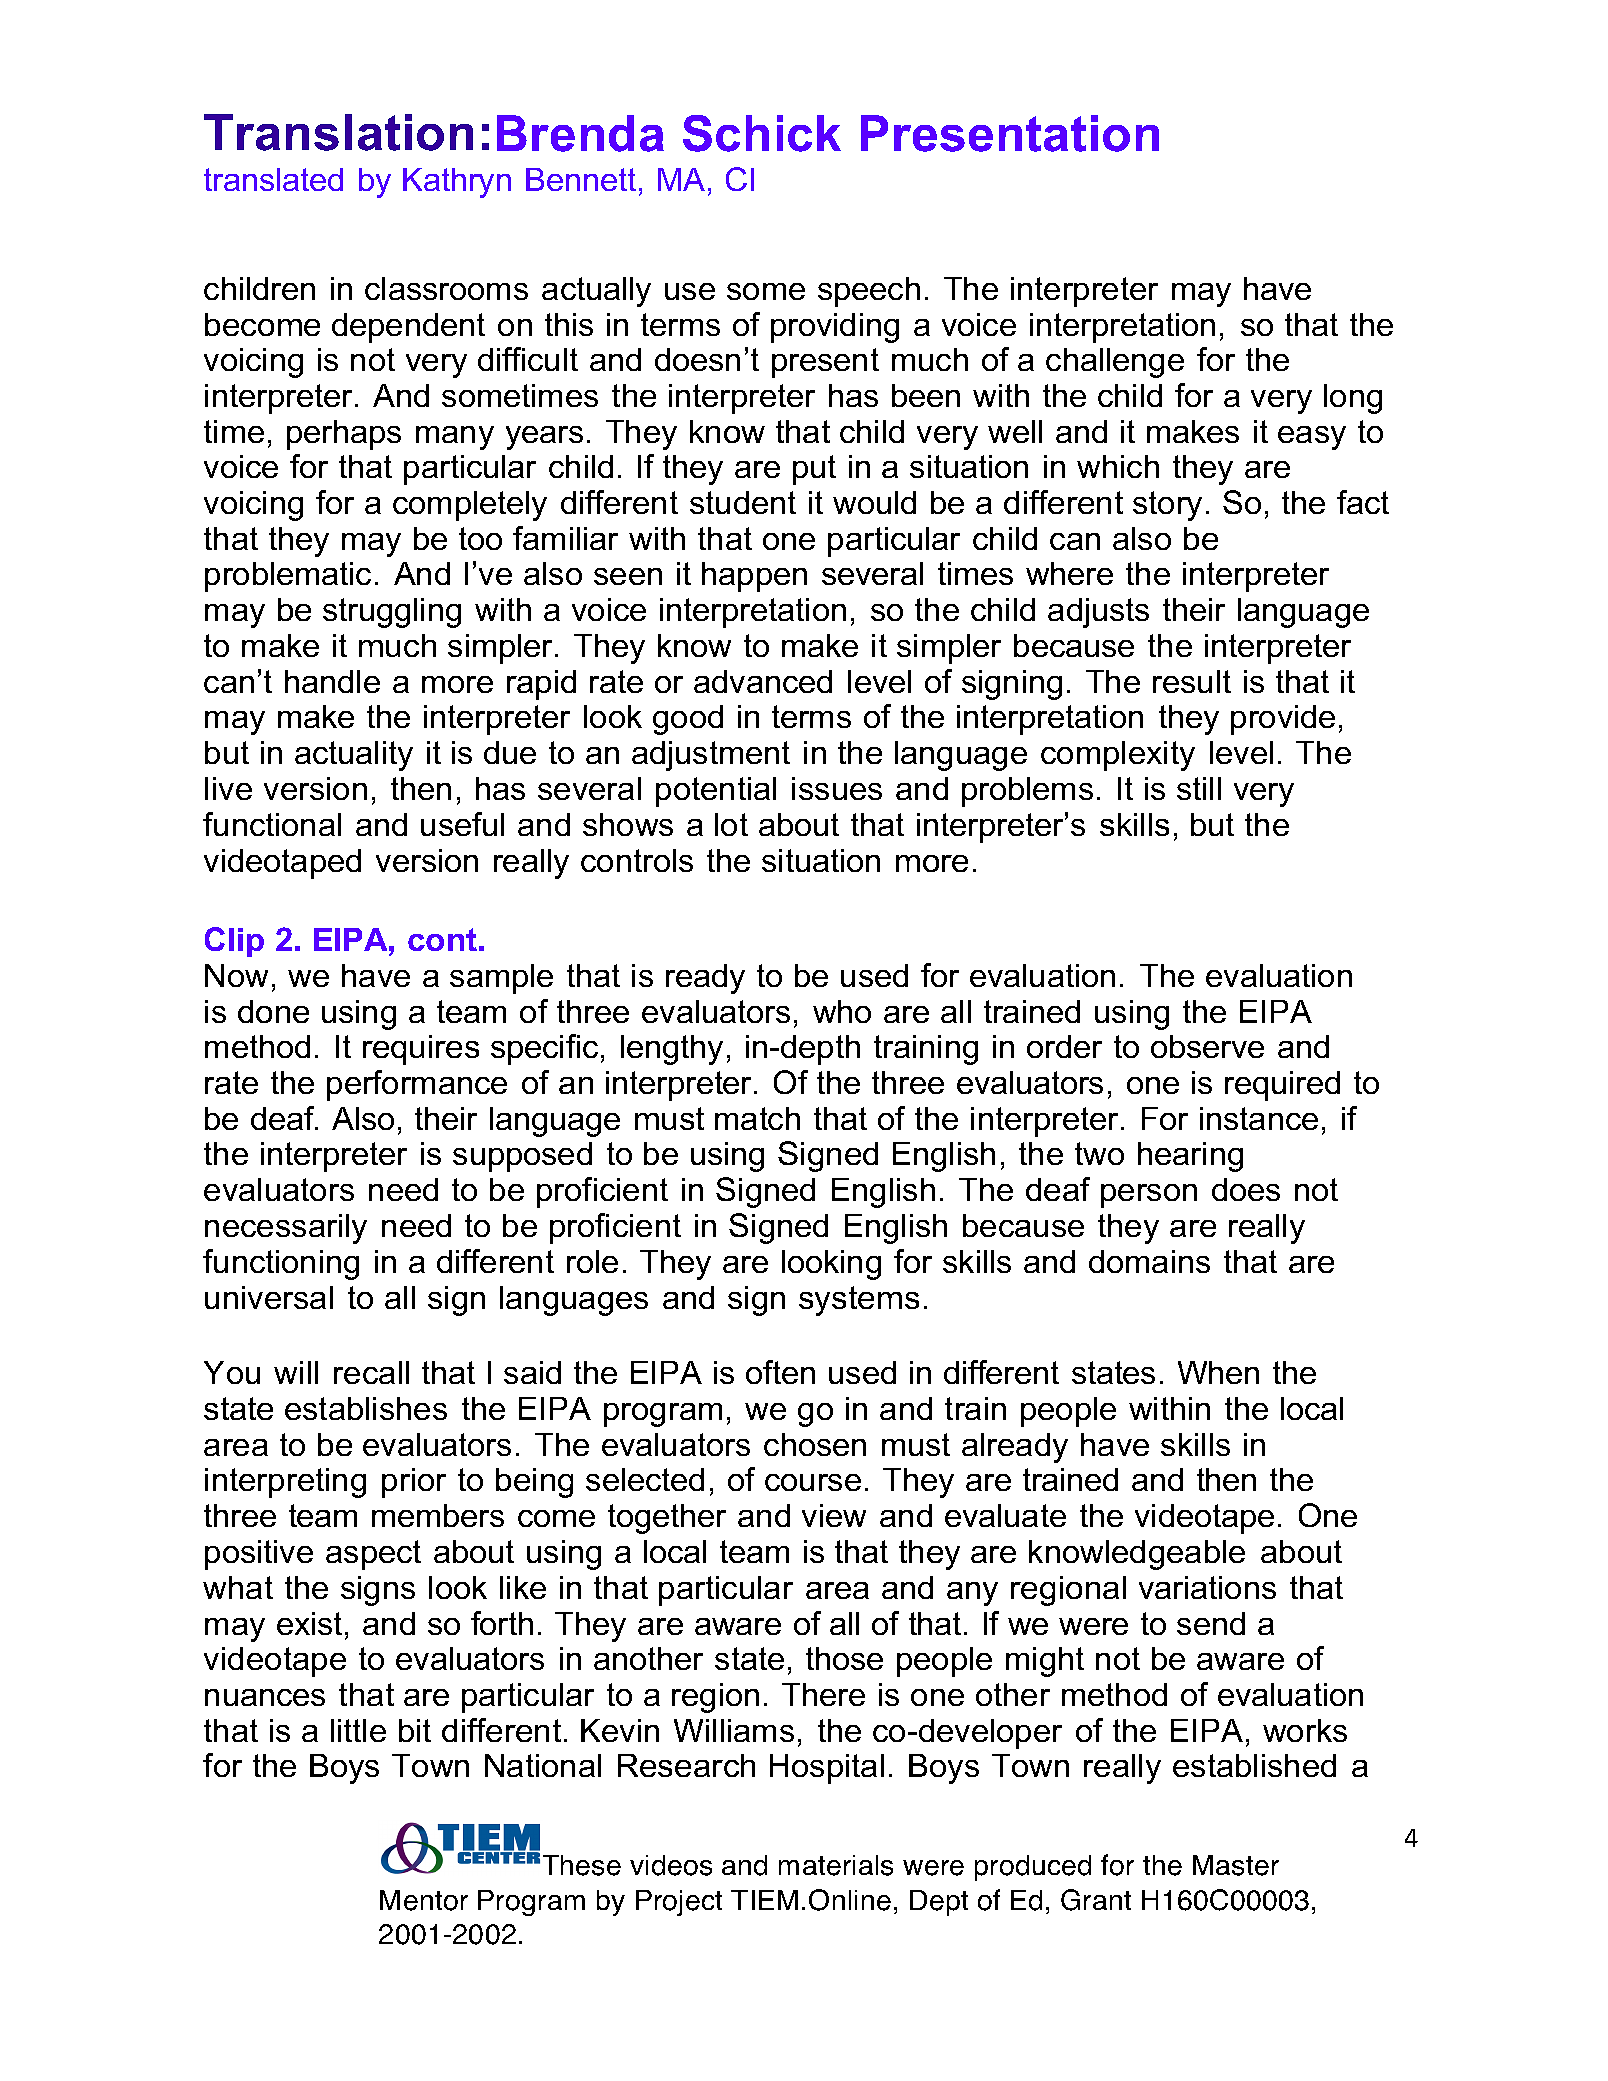 The image size is (1608, 2081). Describe the element at coordinates (424, 1900) in the screenshot. I see `Mentor` at that location.
